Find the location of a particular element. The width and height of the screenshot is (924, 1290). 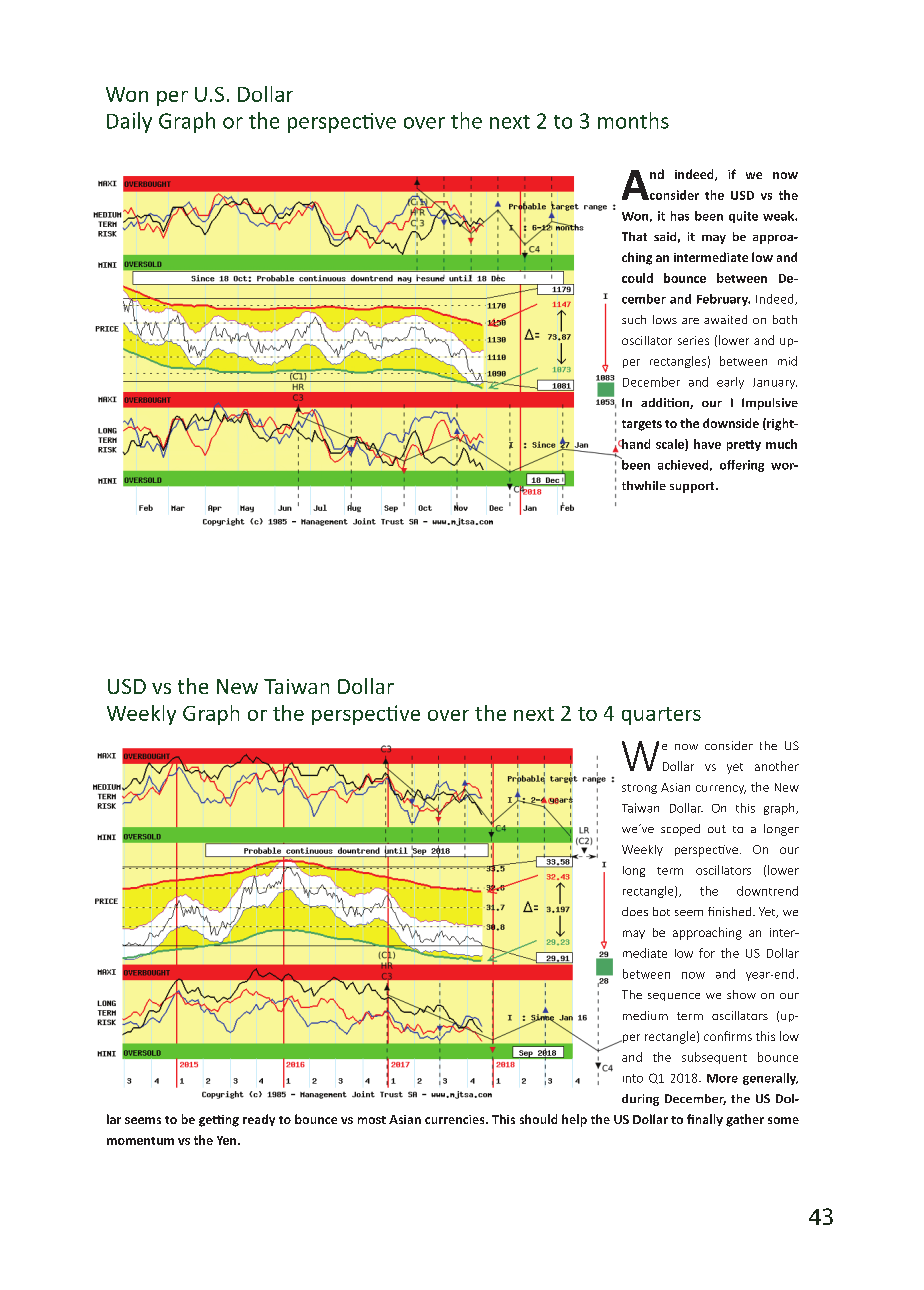

strong is located at coordinates (639, 789).
